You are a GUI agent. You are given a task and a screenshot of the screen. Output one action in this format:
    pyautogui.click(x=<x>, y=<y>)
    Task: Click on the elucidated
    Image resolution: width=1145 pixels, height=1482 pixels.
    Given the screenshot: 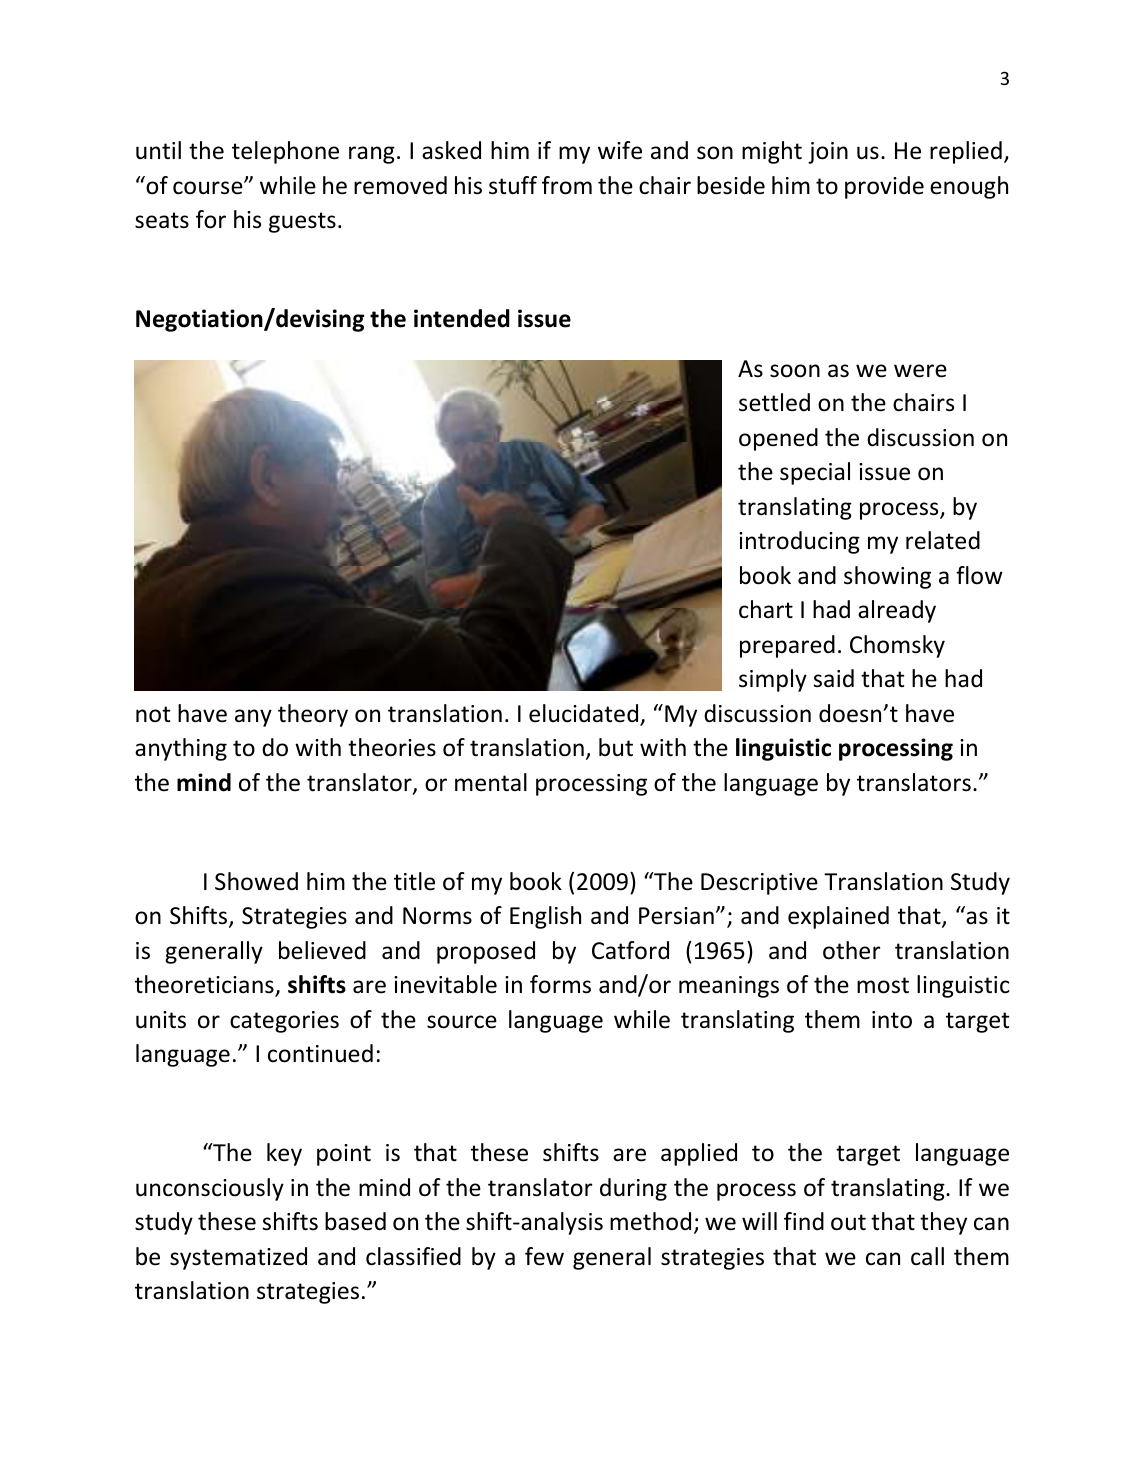 What is the action you would take?
    pyautogui.click(x=585, y=714)
